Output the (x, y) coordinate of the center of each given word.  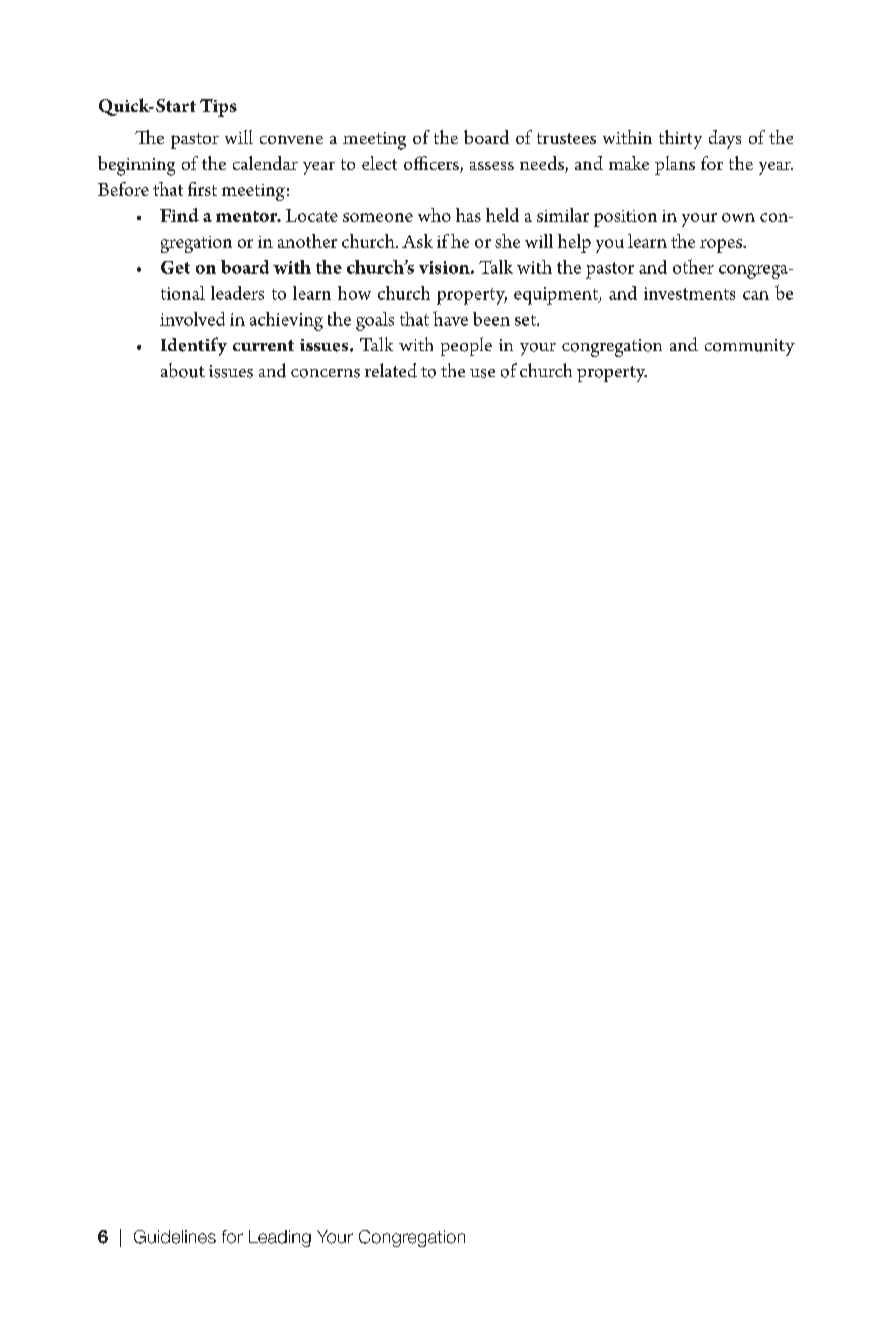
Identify (194, 346)
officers (432, 164)
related (391, 370)
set (526, 320)
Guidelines (175, 1237)
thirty (680, 139)
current (263, 345)
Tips (218, 108)
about (183, 370)
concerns (325, 373)
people (466, 346)
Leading (280, 1238)
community (750, 347)
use (482, 373)
